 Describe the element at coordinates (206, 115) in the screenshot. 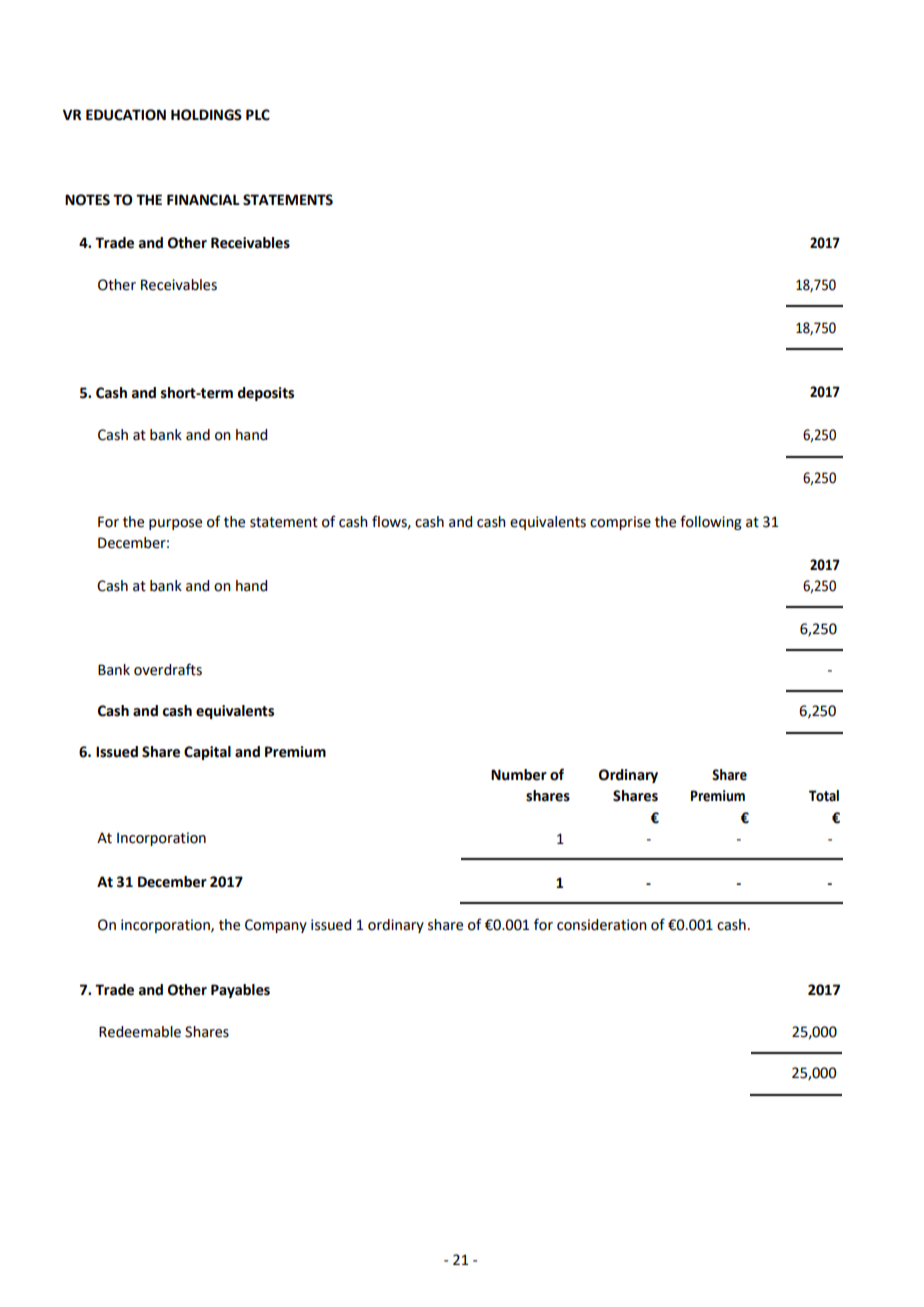

I see `HOLDINGS` at that location.
